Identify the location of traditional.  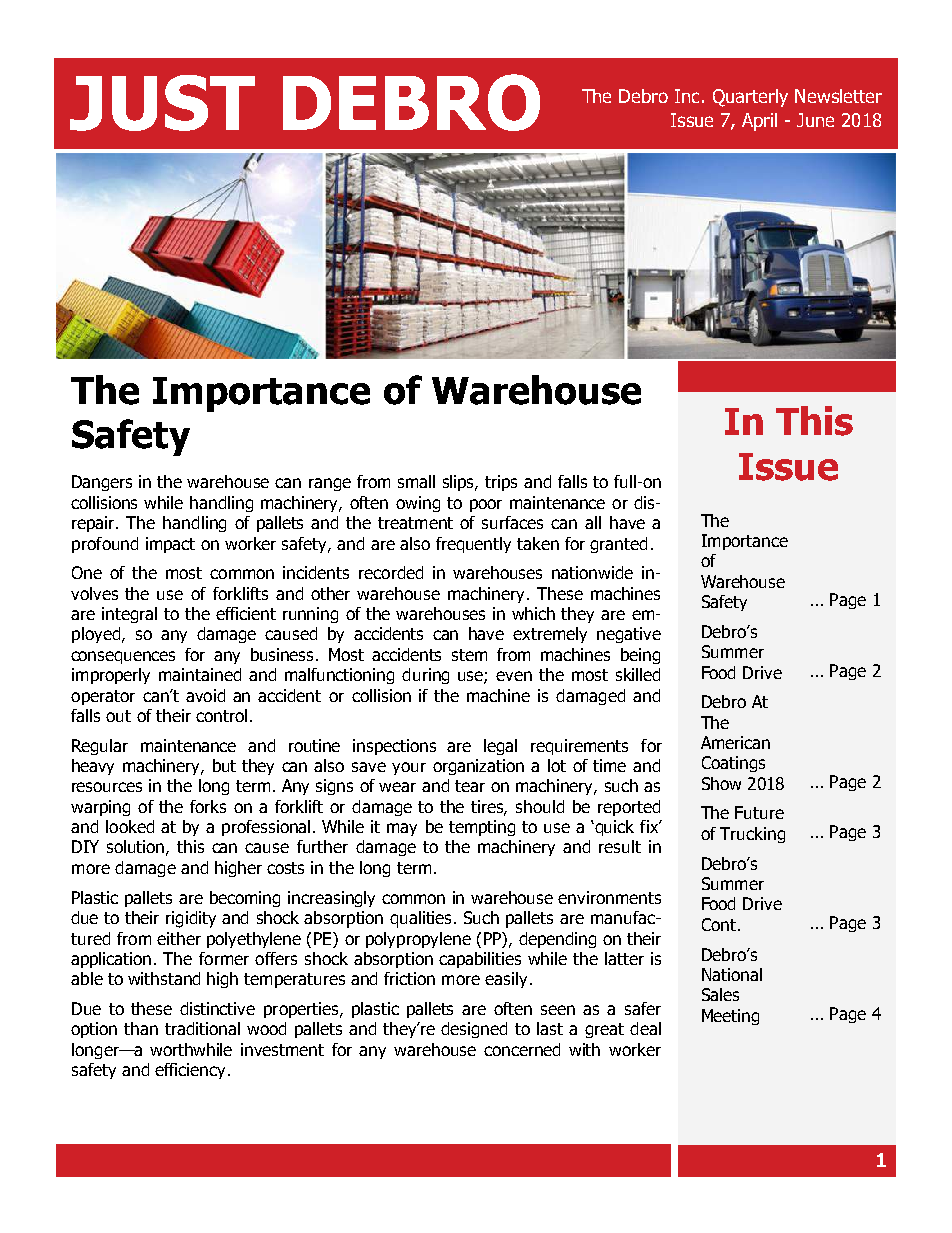
(202, 1028).
